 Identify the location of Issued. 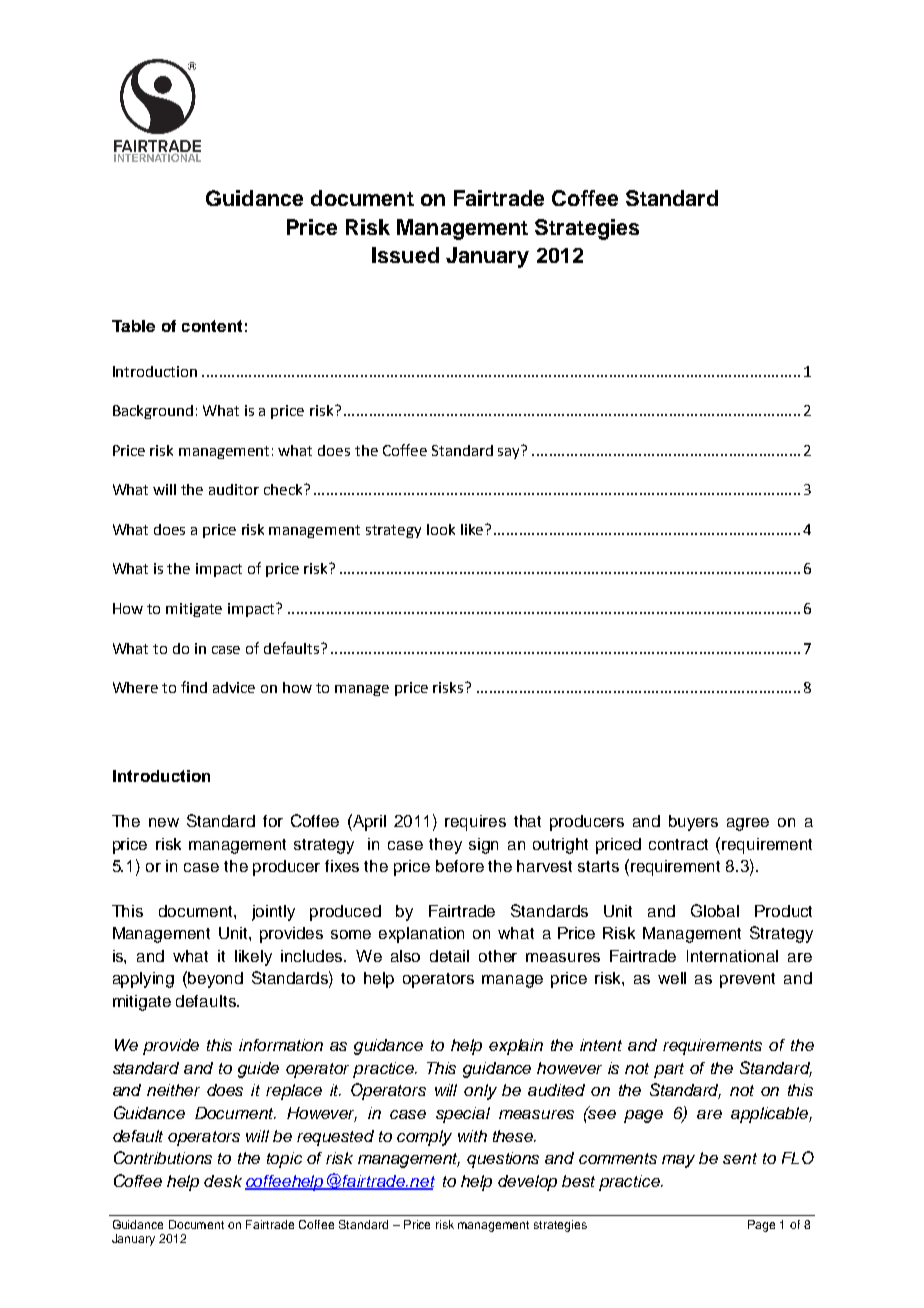
(405, 255).
